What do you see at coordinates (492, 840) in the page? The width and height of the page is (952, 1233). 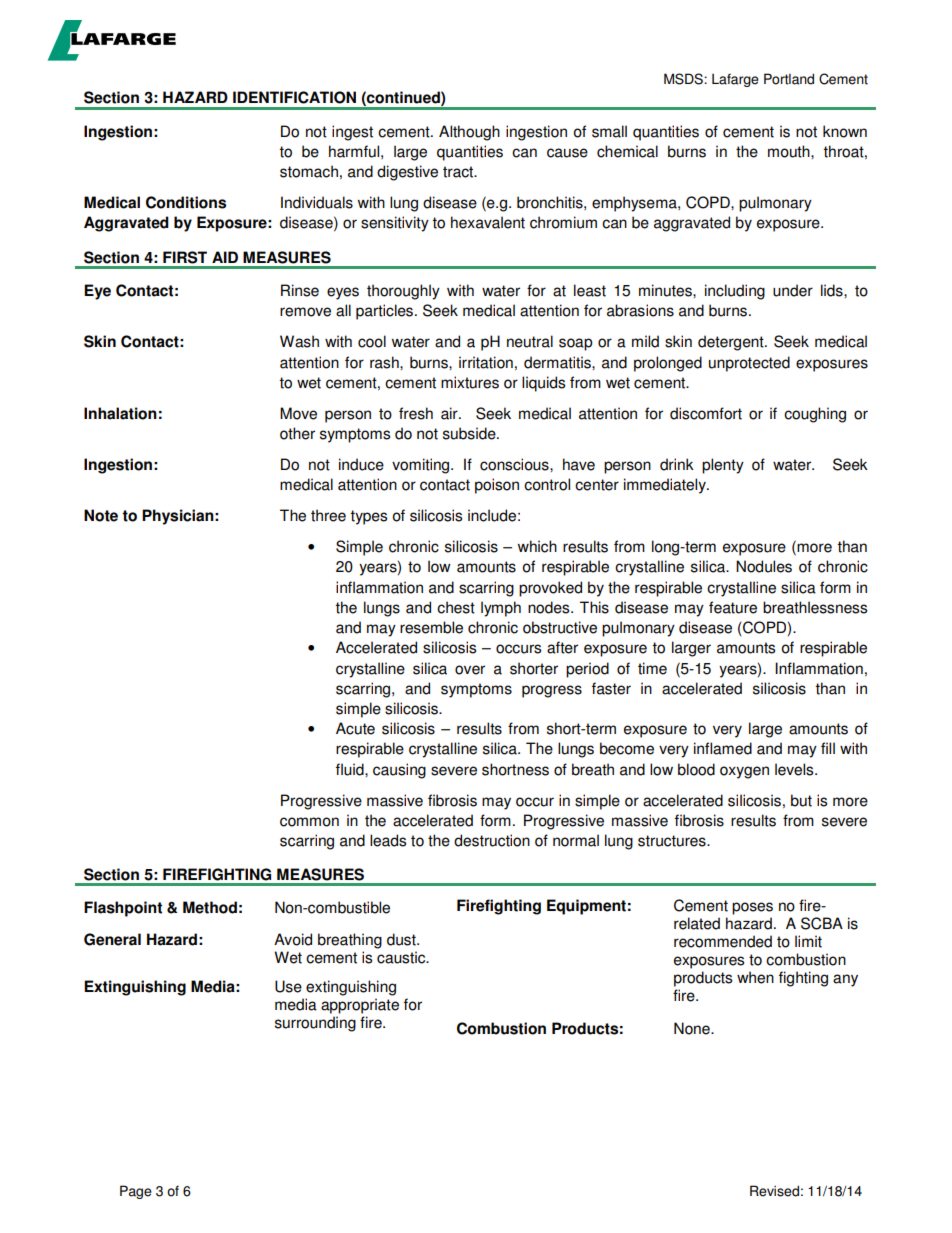 I see `destruction` at bounding box center [492, 840].
